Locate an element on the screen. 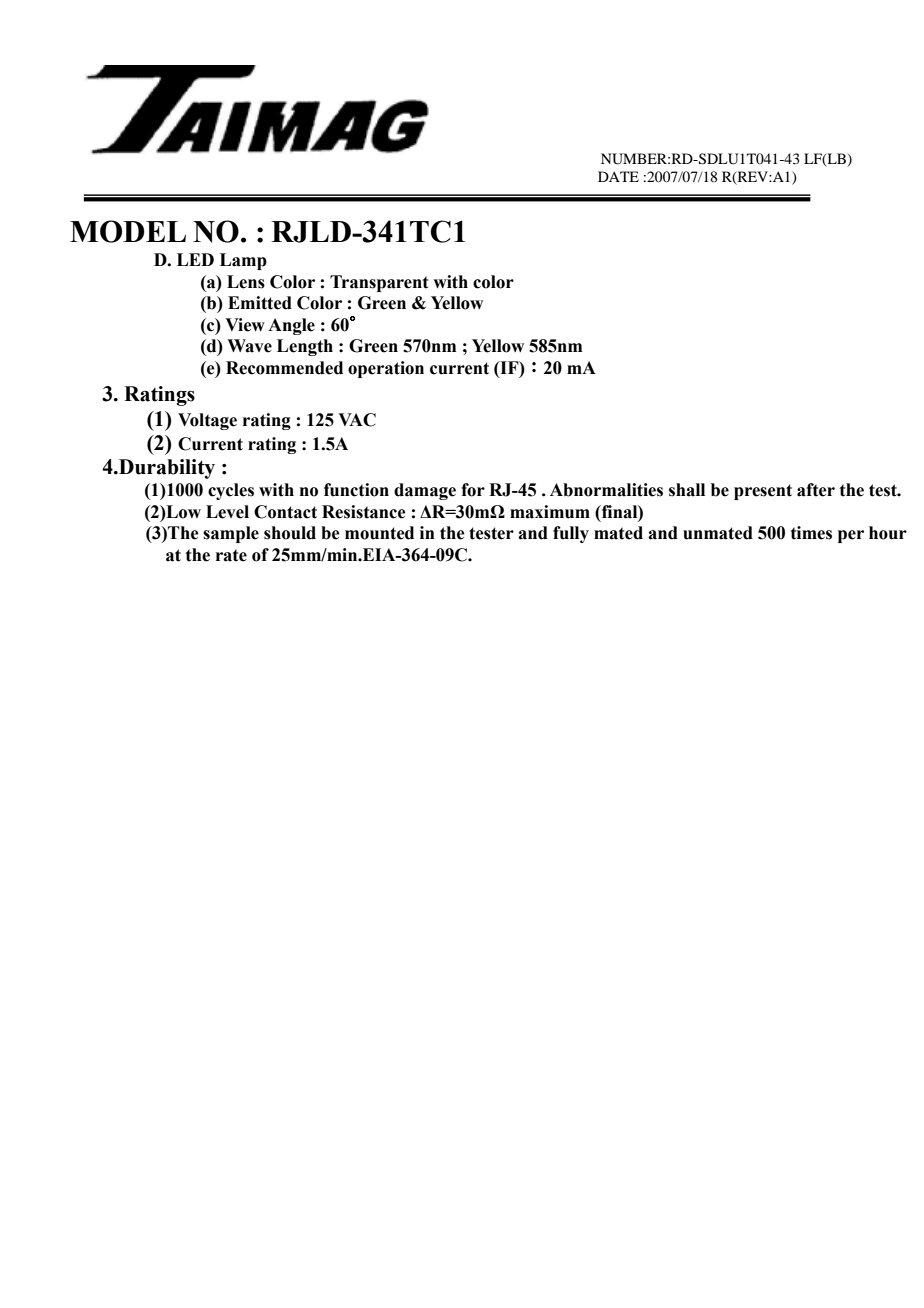 The height and width of the screenshot is (1308, 924). times is located at coordinates (811, 533).
